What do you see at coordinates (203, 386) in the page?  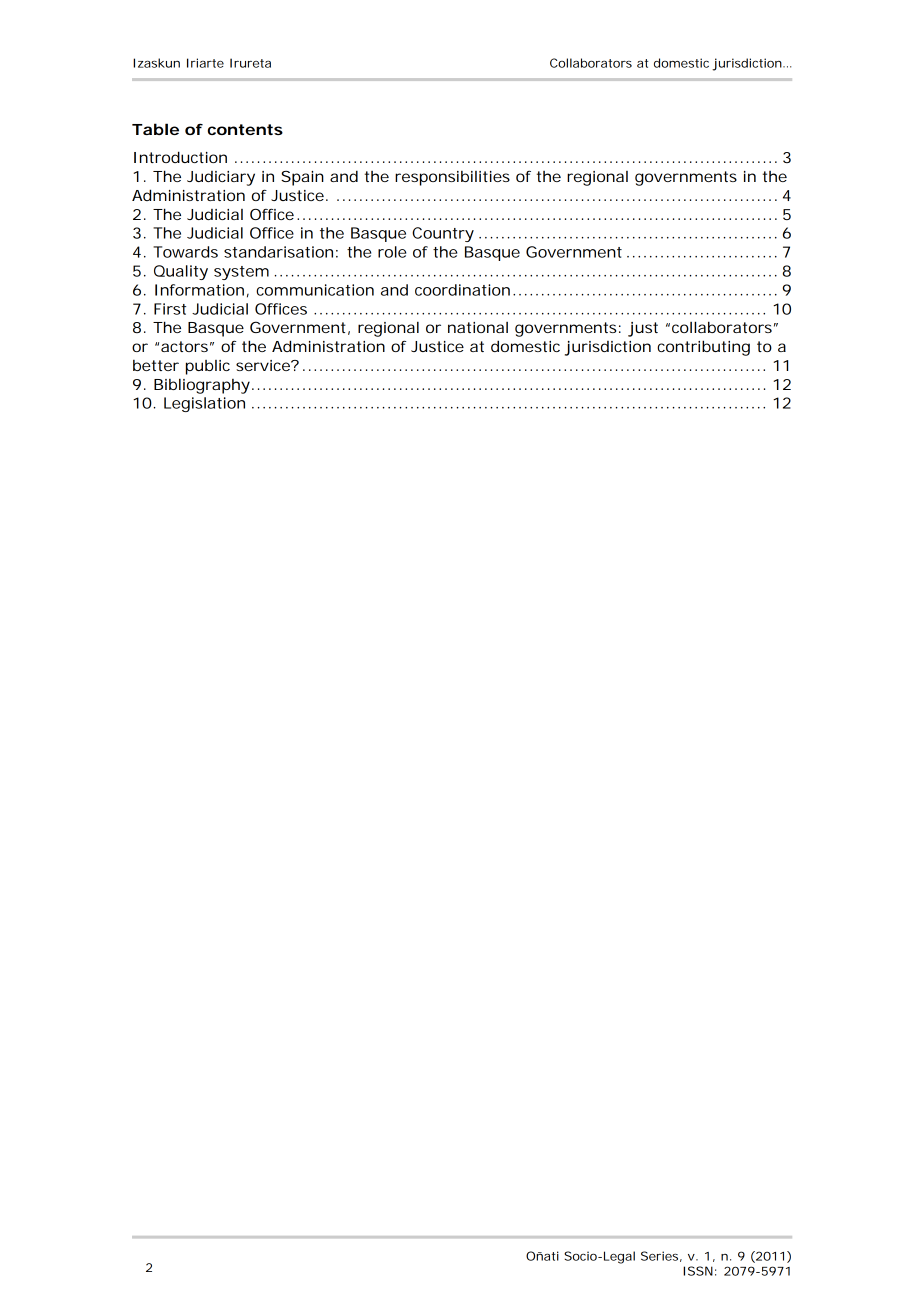 I see `Bibliography` at bounding box center [203, 386].
